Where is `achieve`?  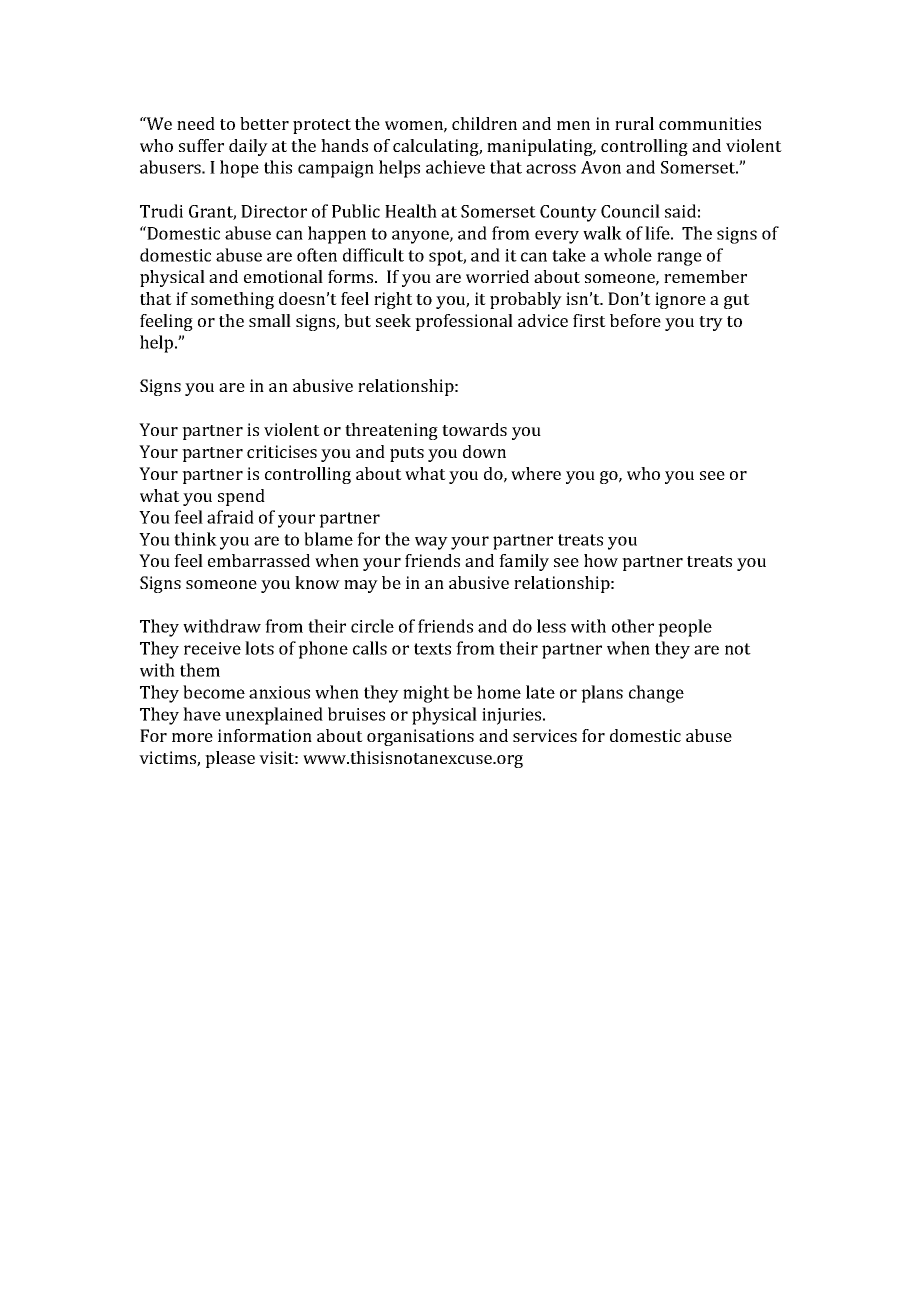 achieve is located at coordinates (455, 167).
